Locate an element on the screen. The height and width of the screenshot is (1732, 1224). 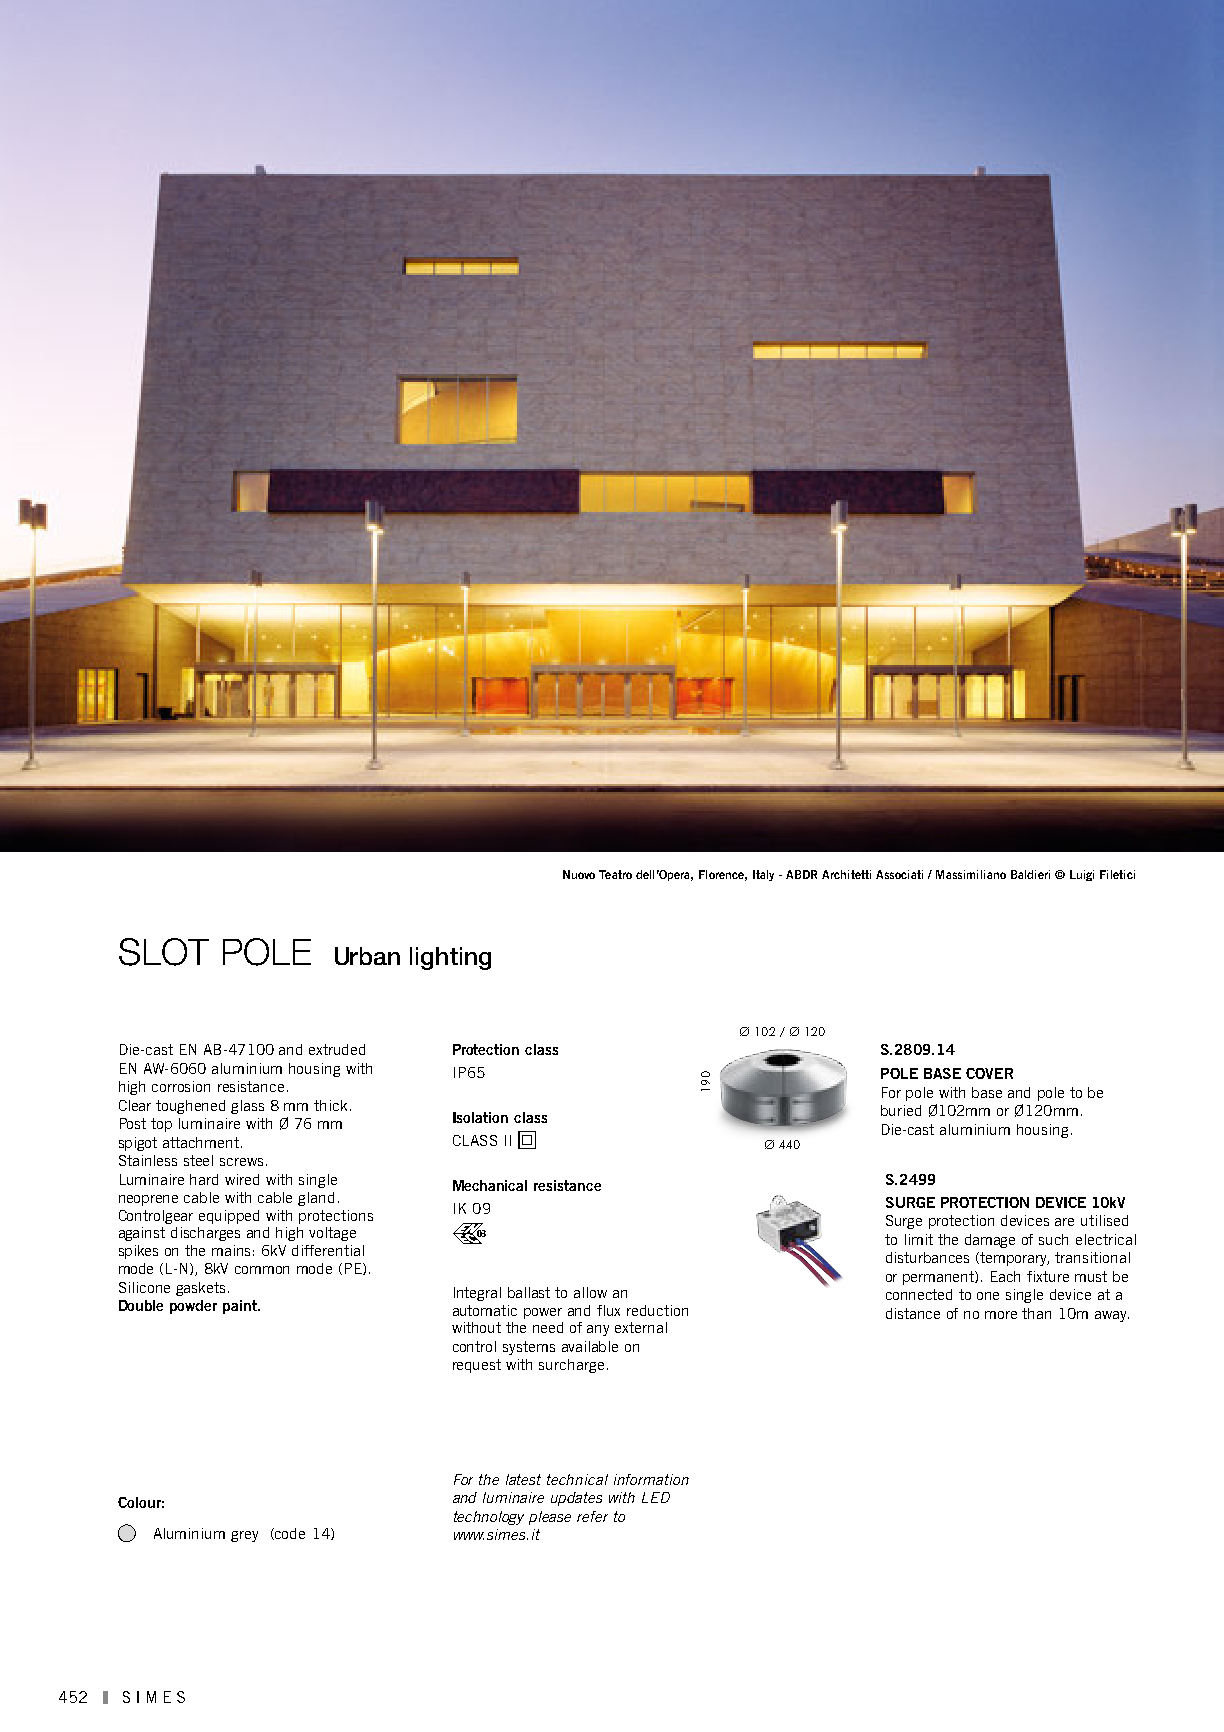
grey is located at coordinates (244, 1536).
